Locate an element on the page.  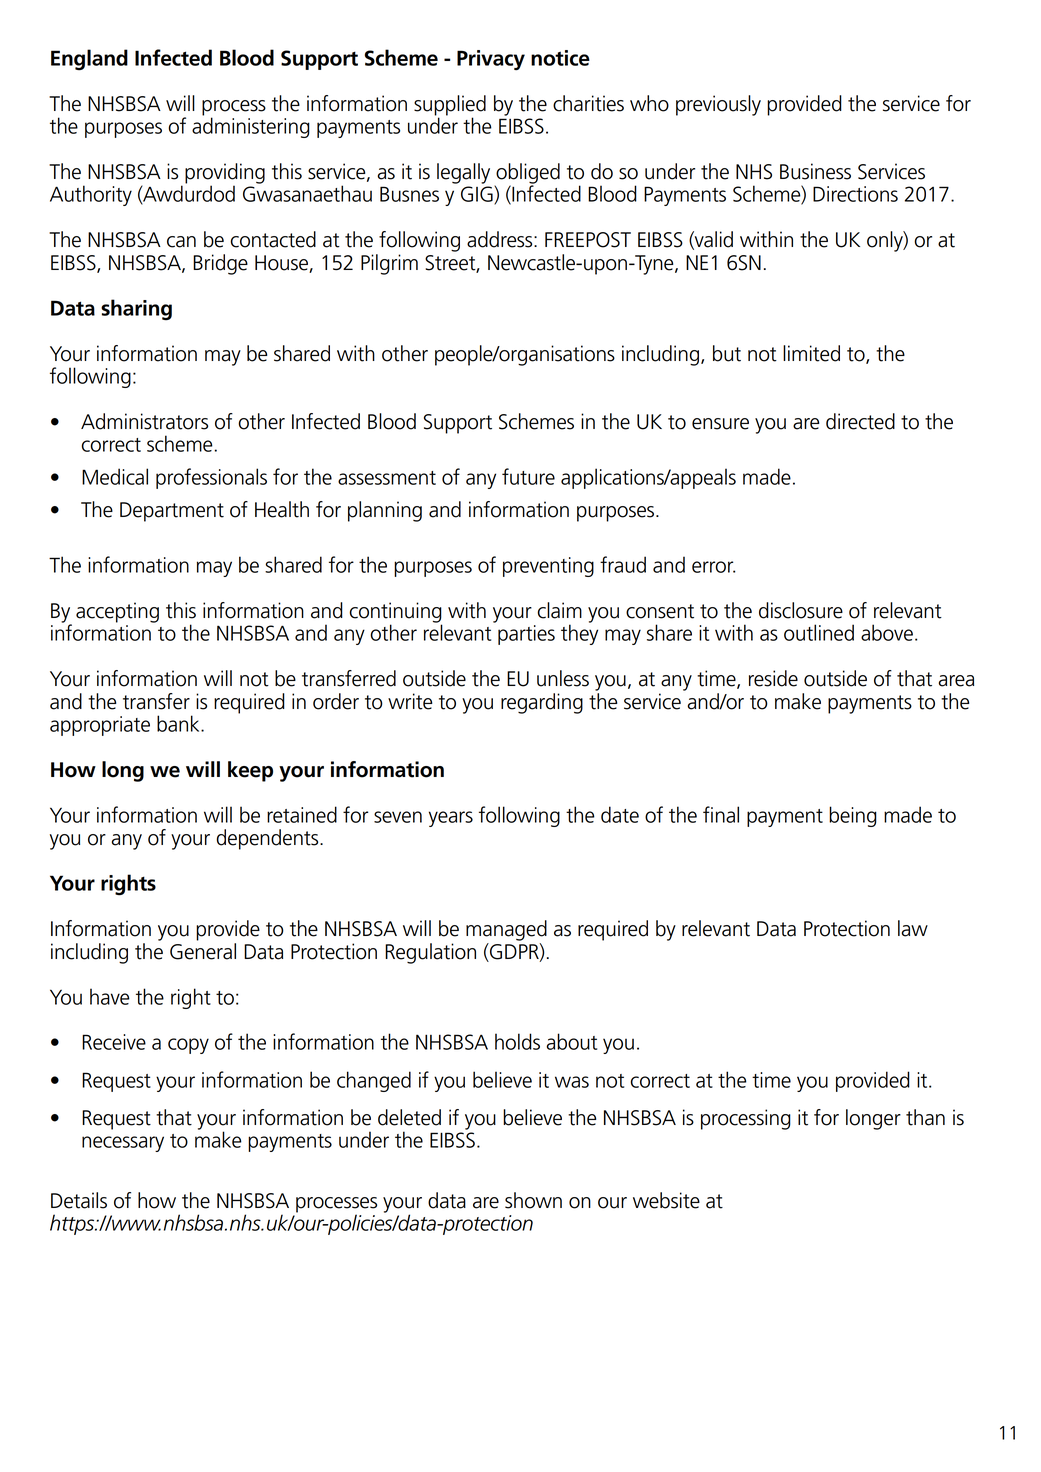
limited is located at coordinates (811, 353).
